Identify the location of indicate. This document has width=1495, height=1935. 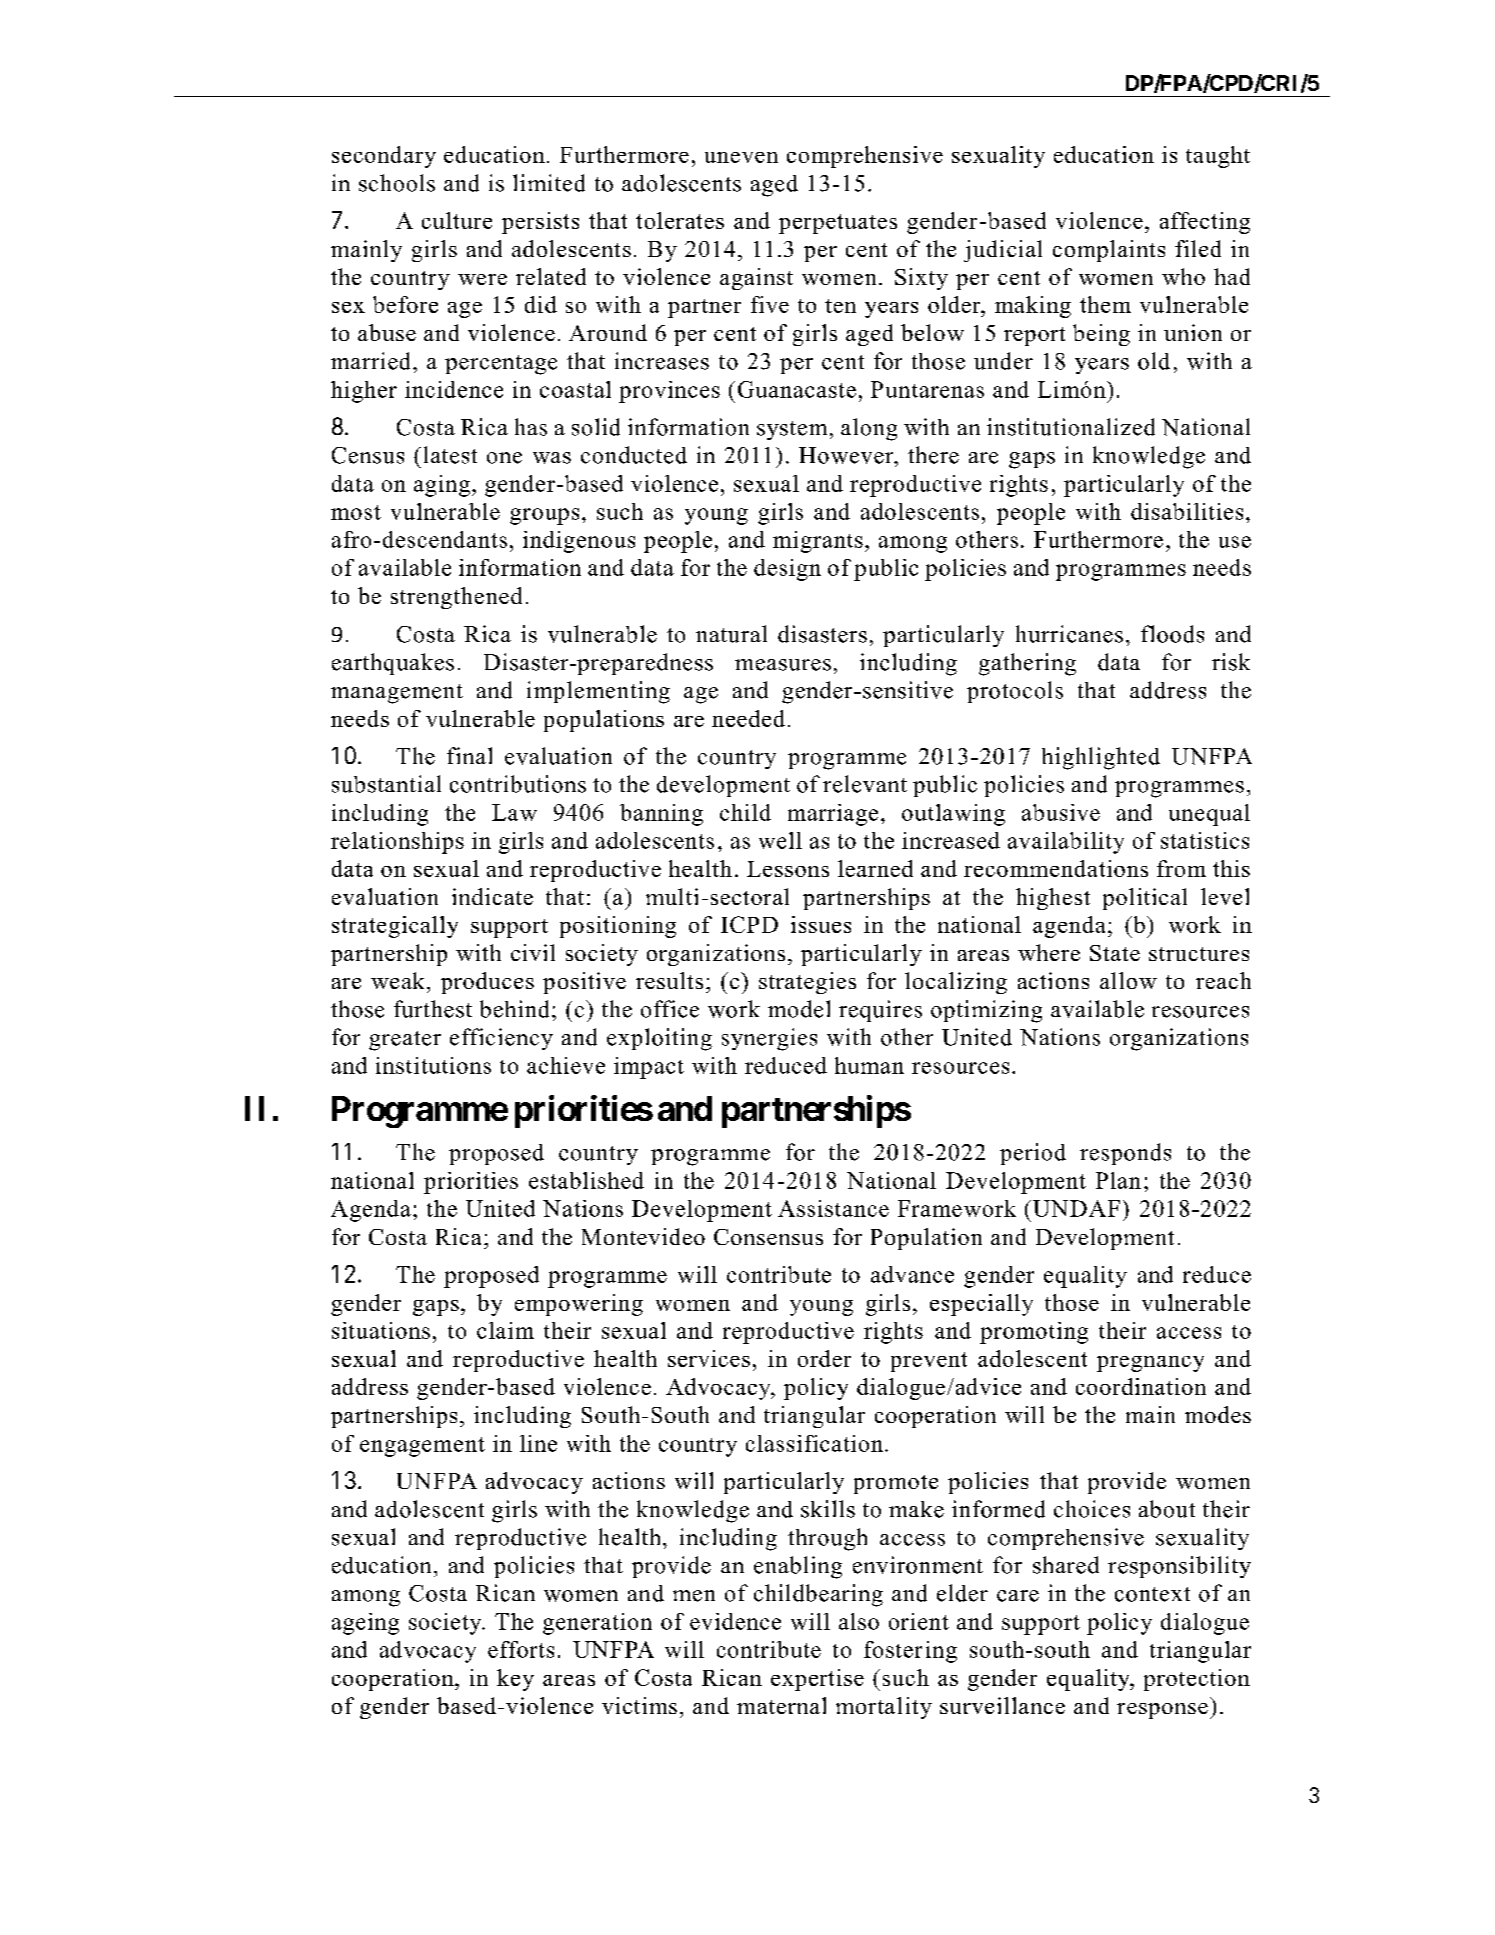
(492, 896).
